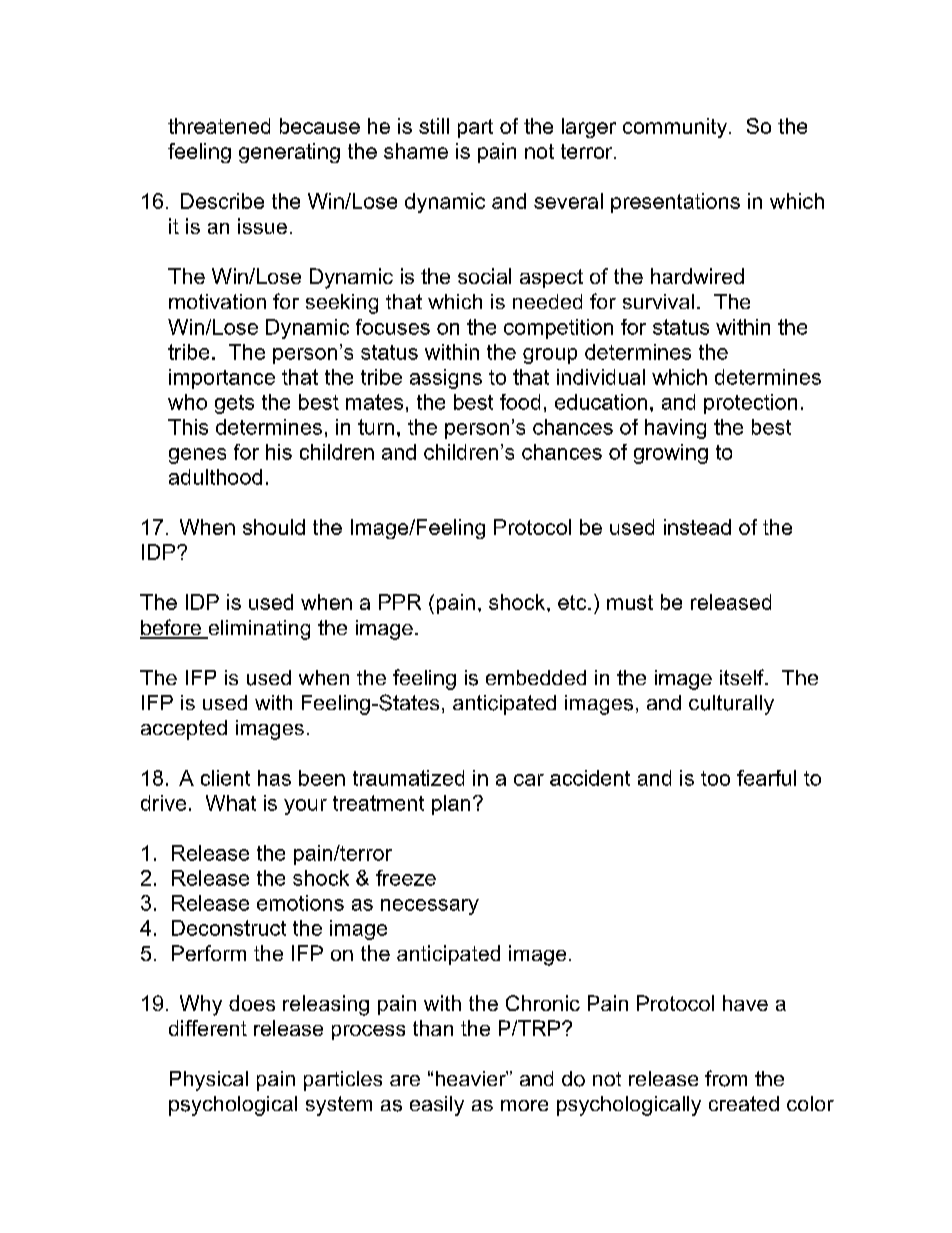  Describe the element at coordinates (524, 1105) in the page. I see `more` at that location.
